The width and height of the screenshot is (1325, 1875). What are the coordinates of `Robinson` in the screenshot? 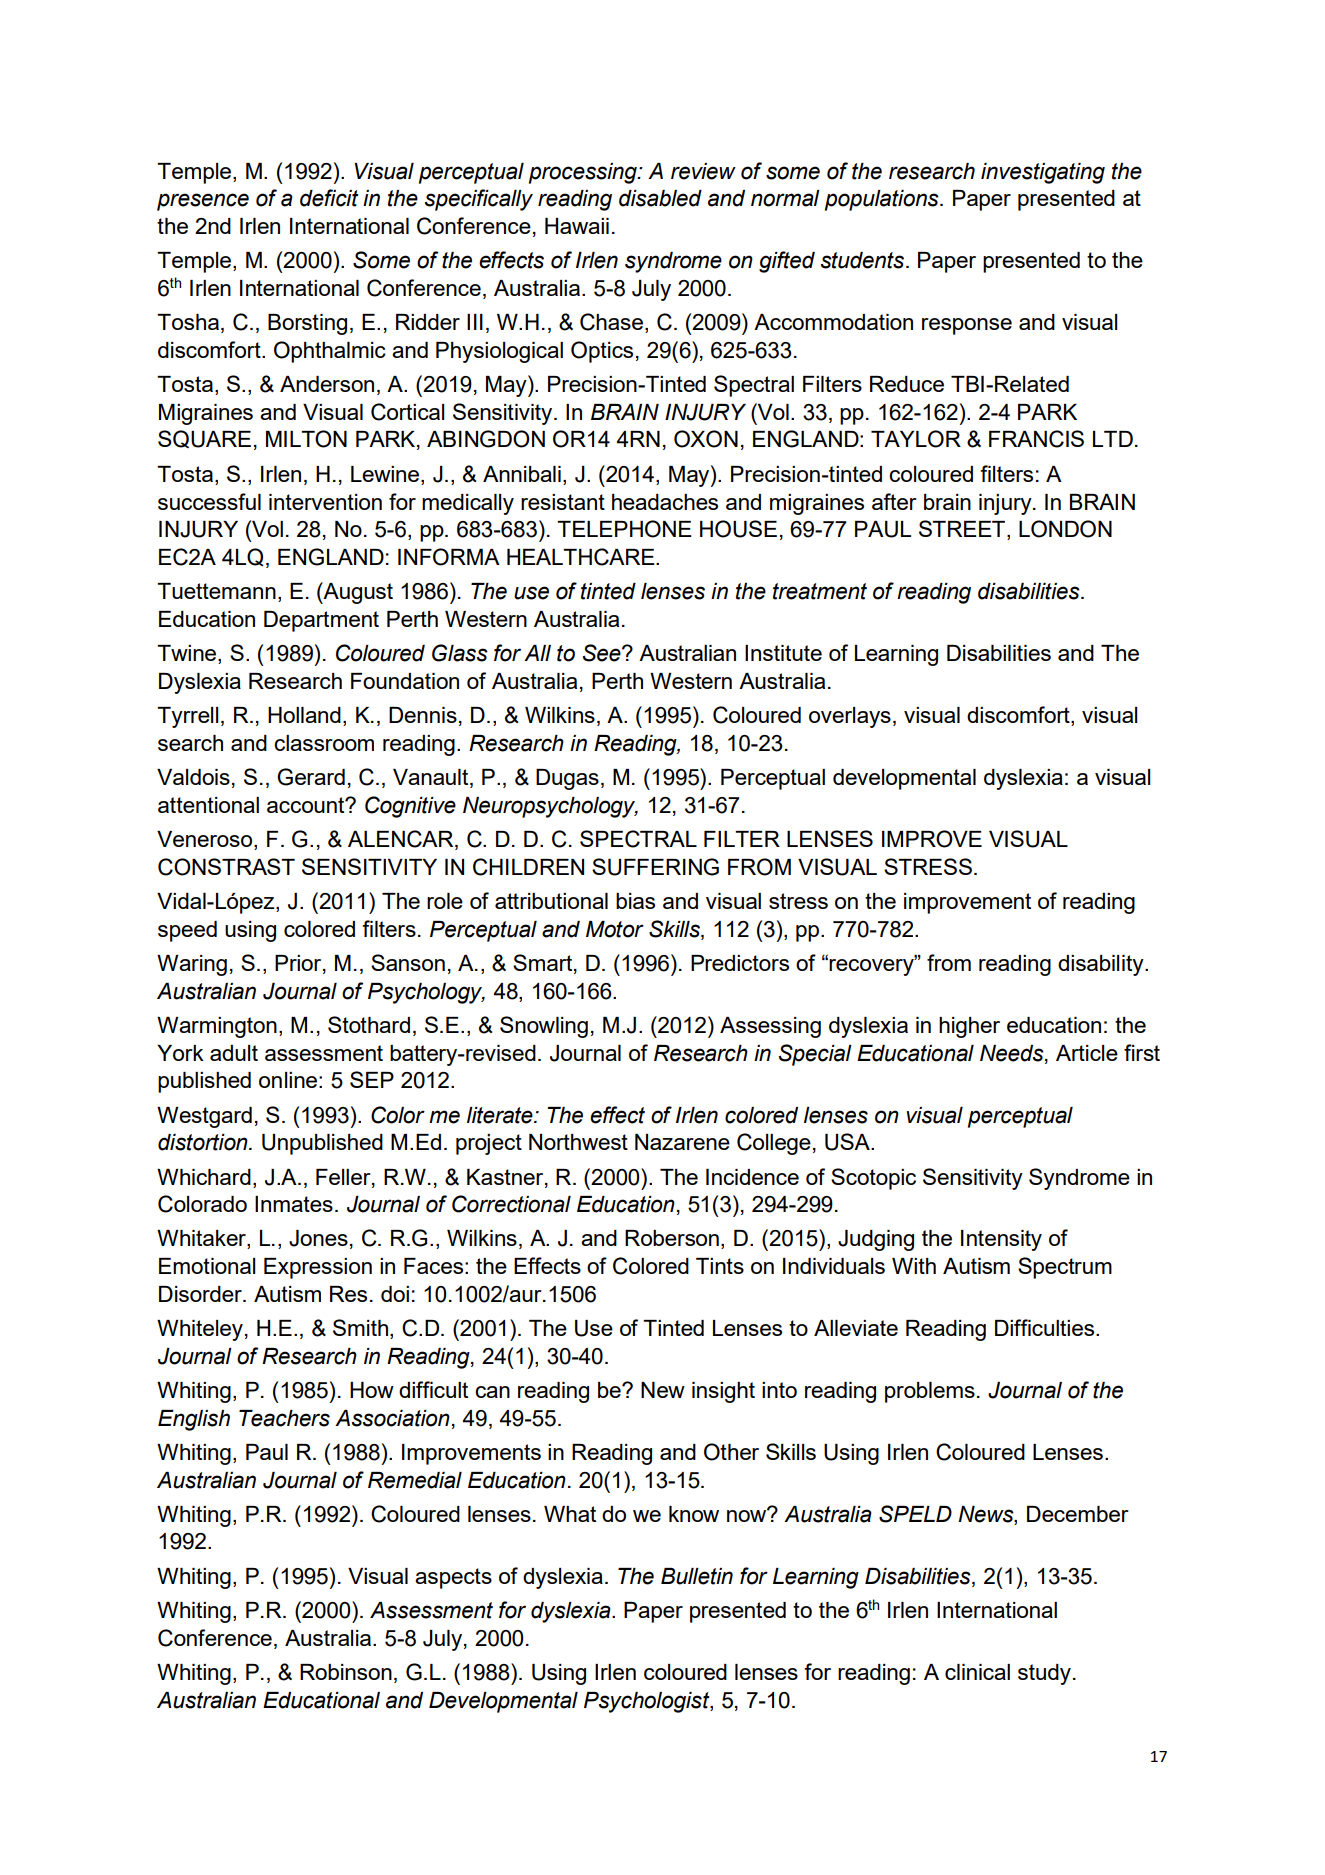 It's located at (346, 1672).
